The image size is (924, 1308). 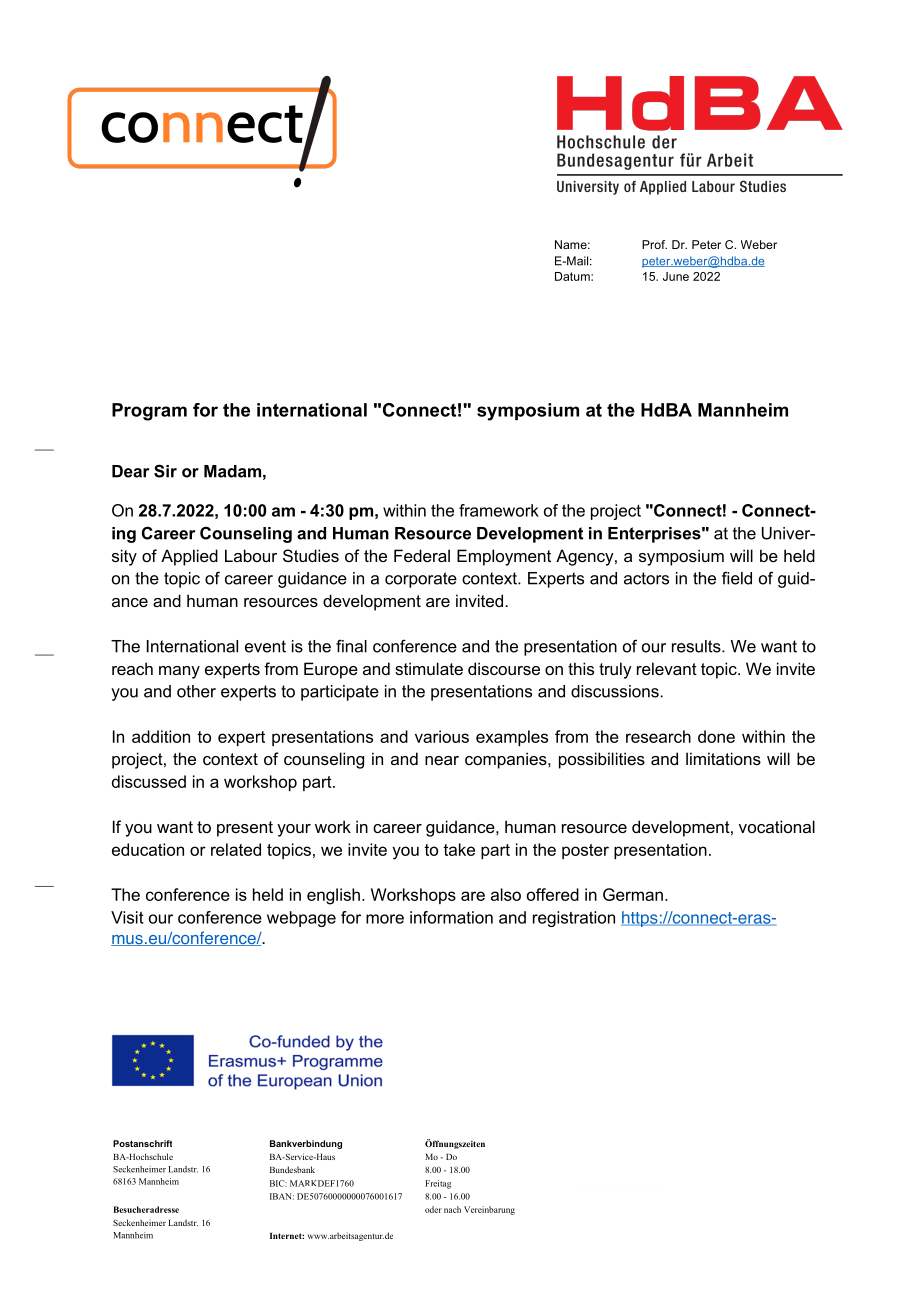 What do you see at coordinates (716, 736) in the page?
I see `done` at bounding box center [716, 736].
